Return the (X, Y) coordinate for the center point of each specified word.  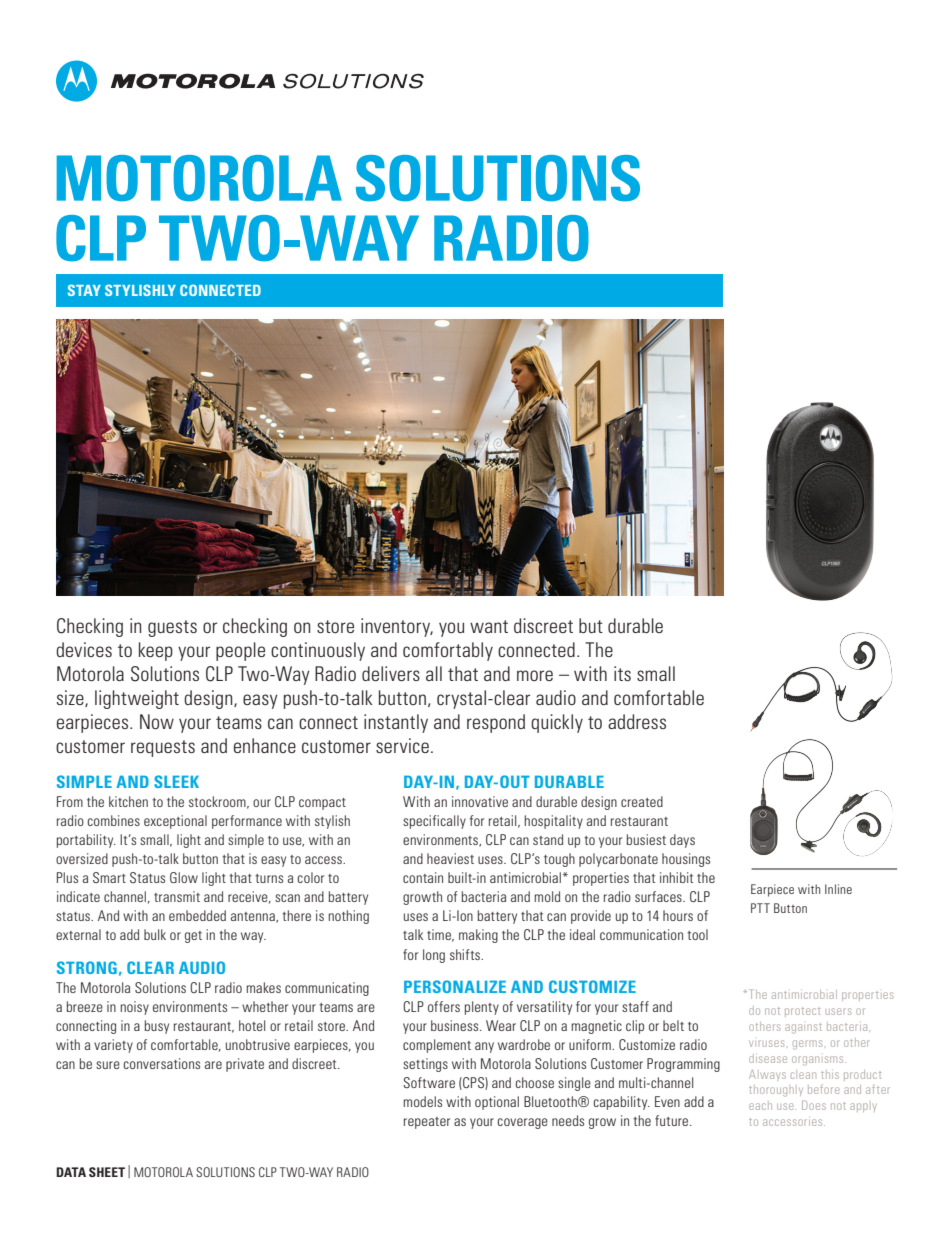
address (637, 721)
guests (172, 628)
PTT (760, 908)
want (489, 626)
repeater (427, 1123)
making (478, 936)
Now (157, 721)
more (535, 675)
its (622, 673)
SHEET (107, 1172)
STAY (84, 290)
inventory (397, 627)
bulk (155, 934)
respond (496, 723)
